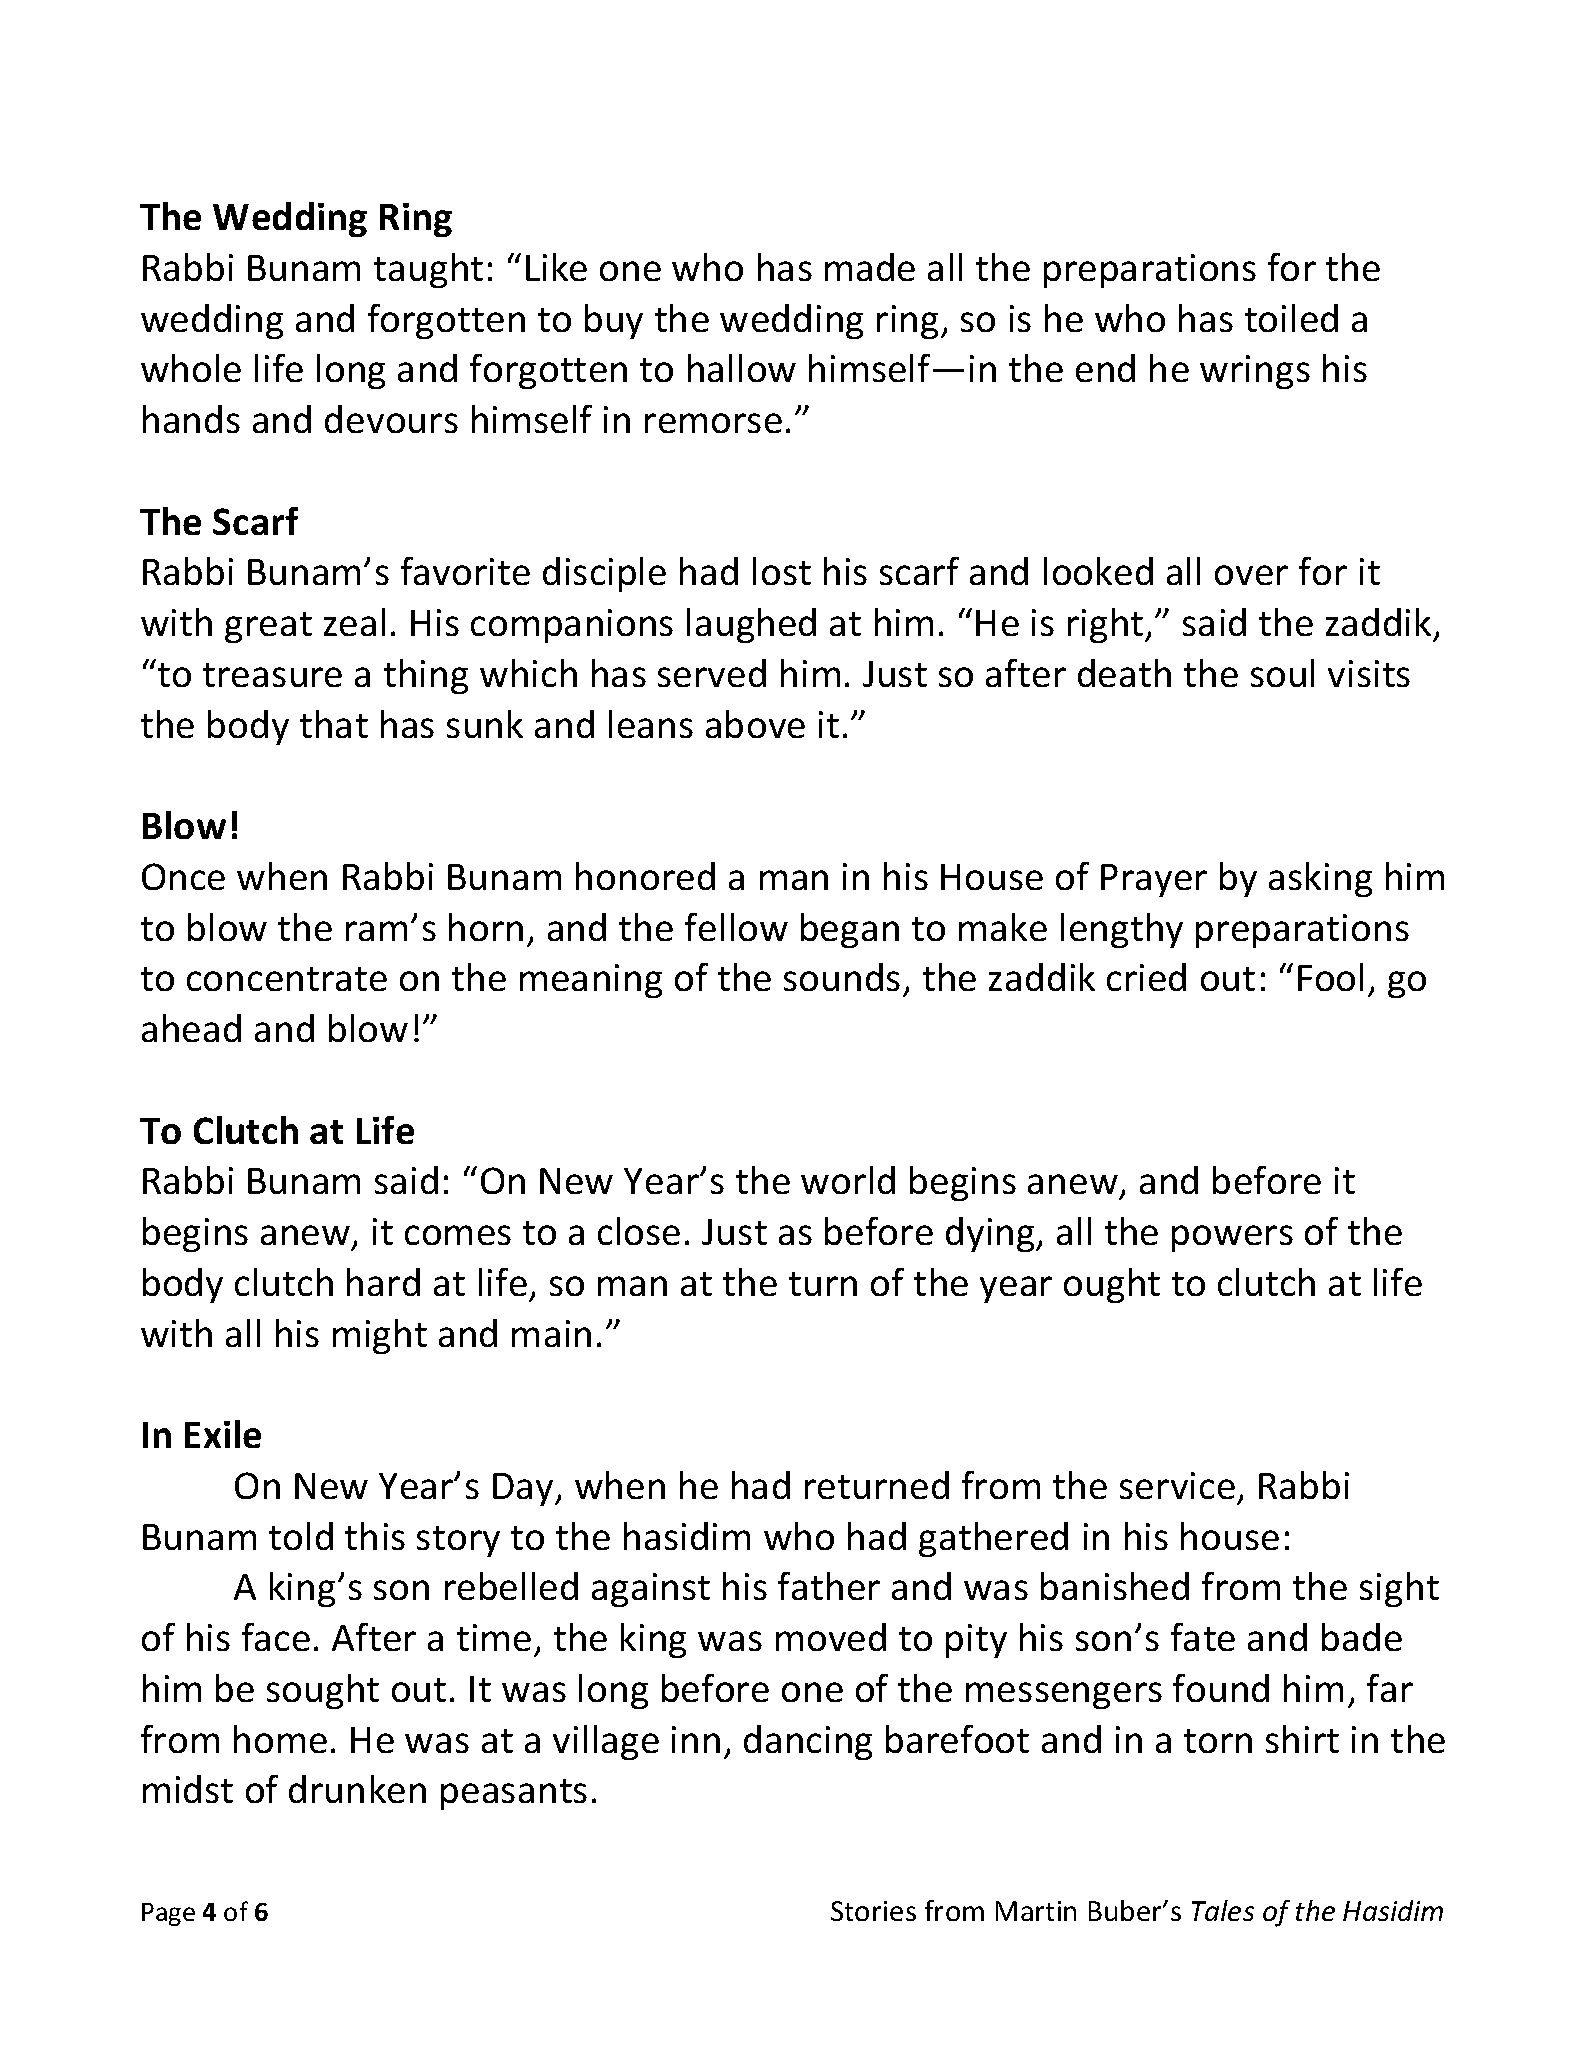  What do you see at coordinates (829, 1586) in the screenshot?
I see `father` at bounding box center [829, 1586].
